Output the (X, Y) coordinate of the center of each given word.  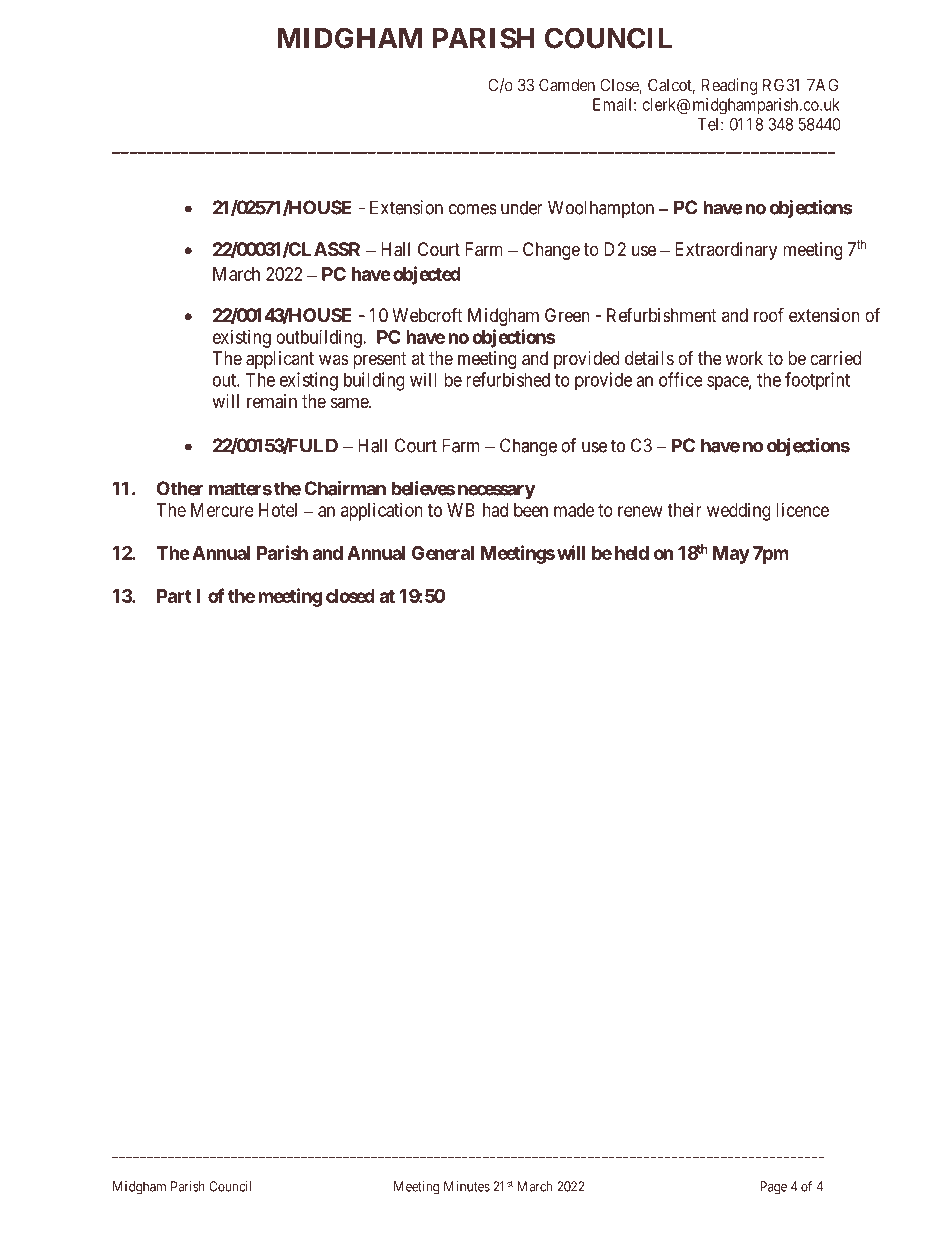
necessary (497, 492)
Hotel (278, 510)
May (731, 555)
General (443, 553)
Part (174, 596)
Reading (729, 86)
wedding (739, 512)
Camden (567, 85)
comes (473, 209)
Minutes (467, 1186)
